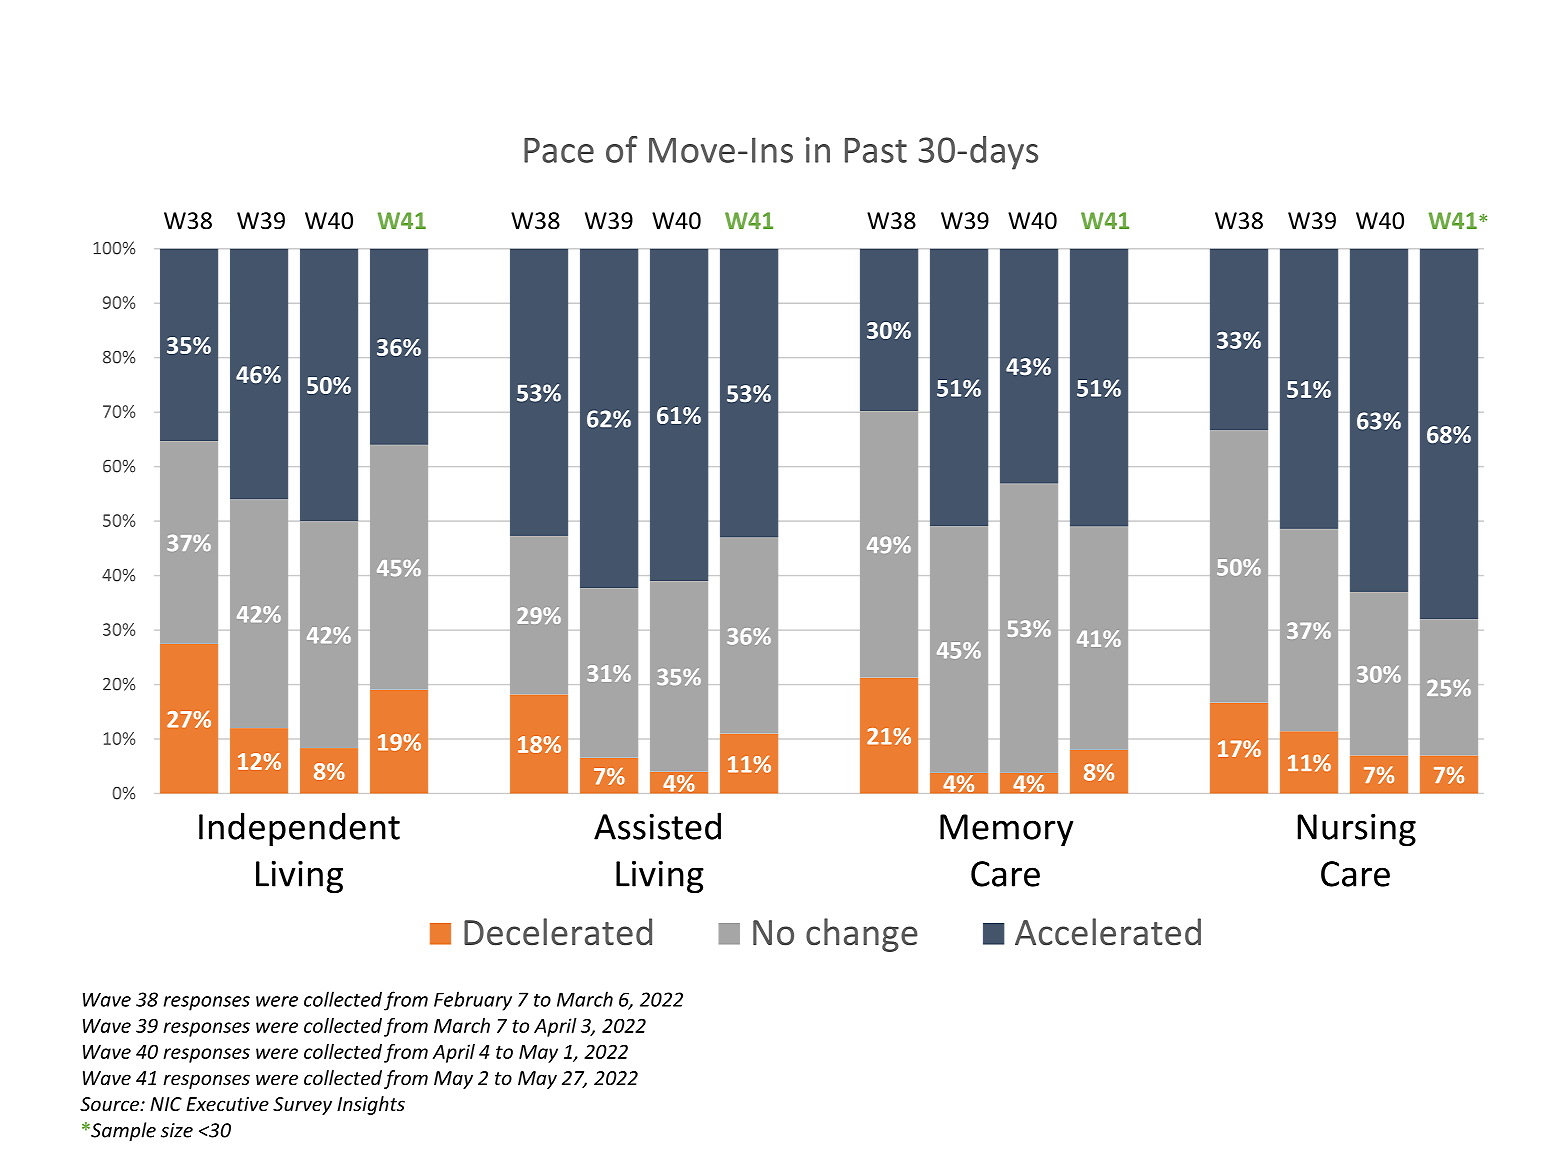  What do you see at coordinates (876, 150) in the image?
I see `Past` at bounding box center [876, 150].
